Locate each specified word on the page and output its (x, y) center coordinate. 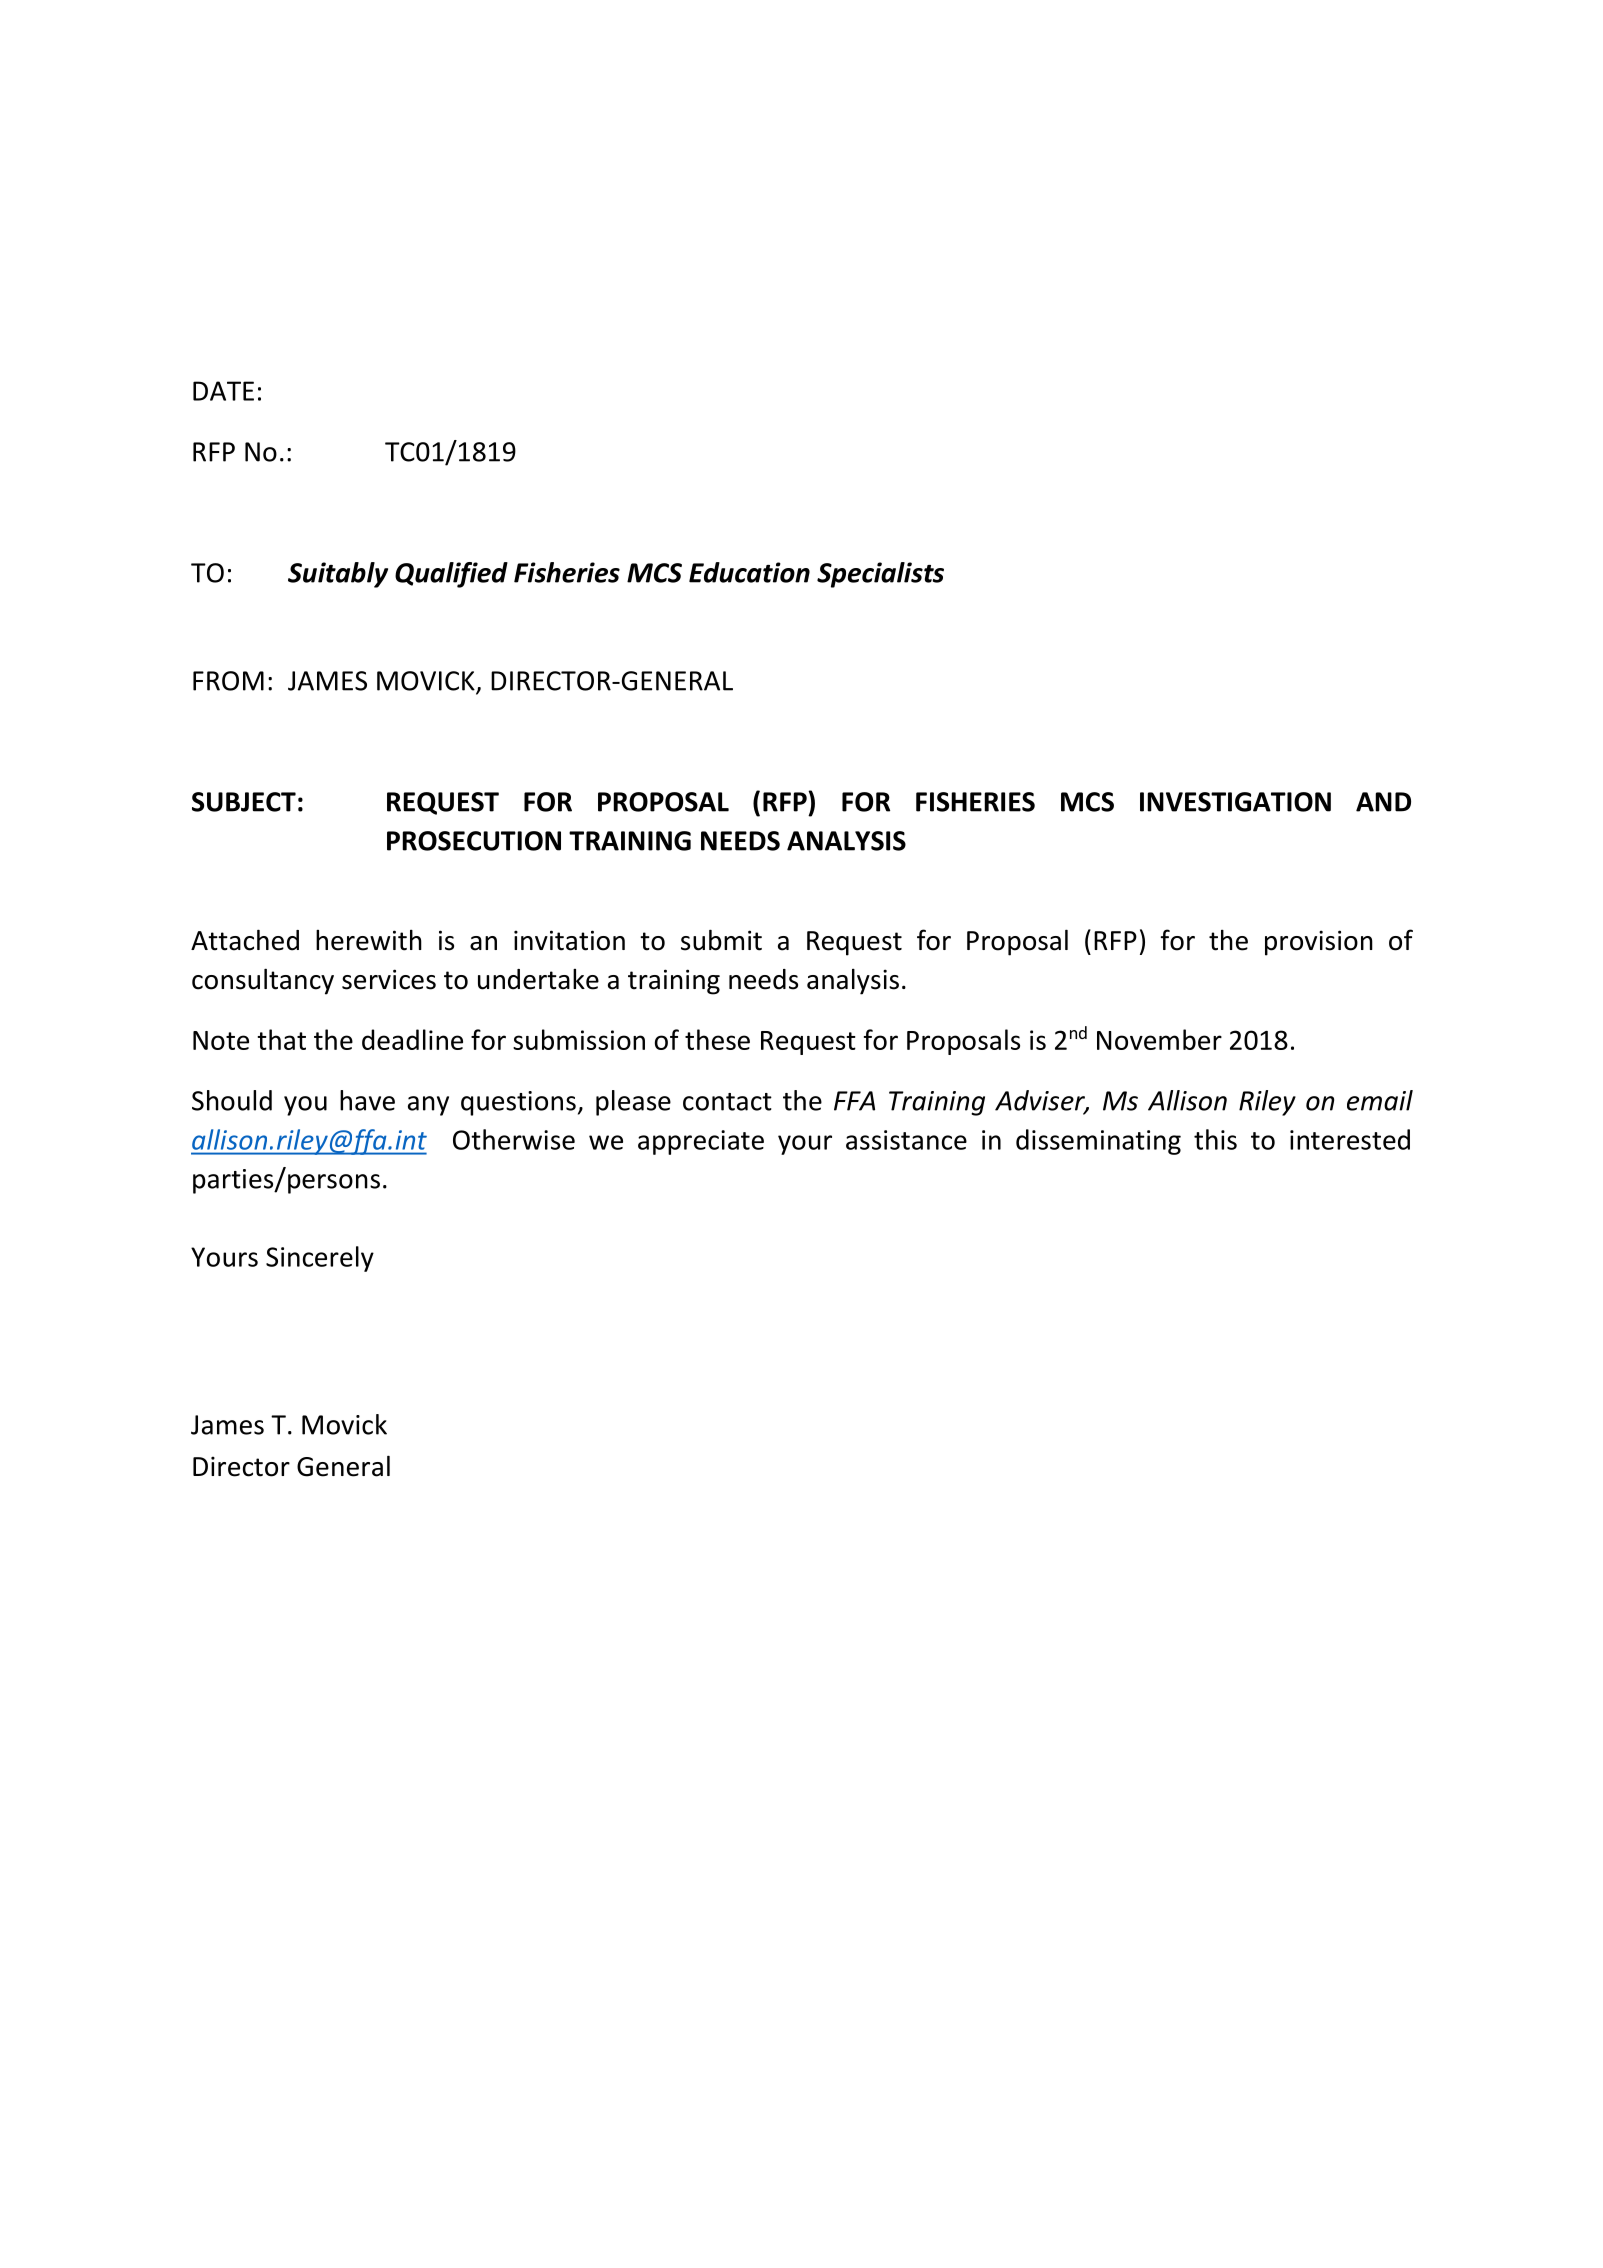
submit (721, 940)
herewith (369, 940)
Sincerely (320, 1259)
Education (749, 572)
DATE (223, 391)
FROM (228, 681)
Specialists (880, 575)
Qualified (451, 575)
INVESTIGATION (1235, 802)
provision (1319, 943)
